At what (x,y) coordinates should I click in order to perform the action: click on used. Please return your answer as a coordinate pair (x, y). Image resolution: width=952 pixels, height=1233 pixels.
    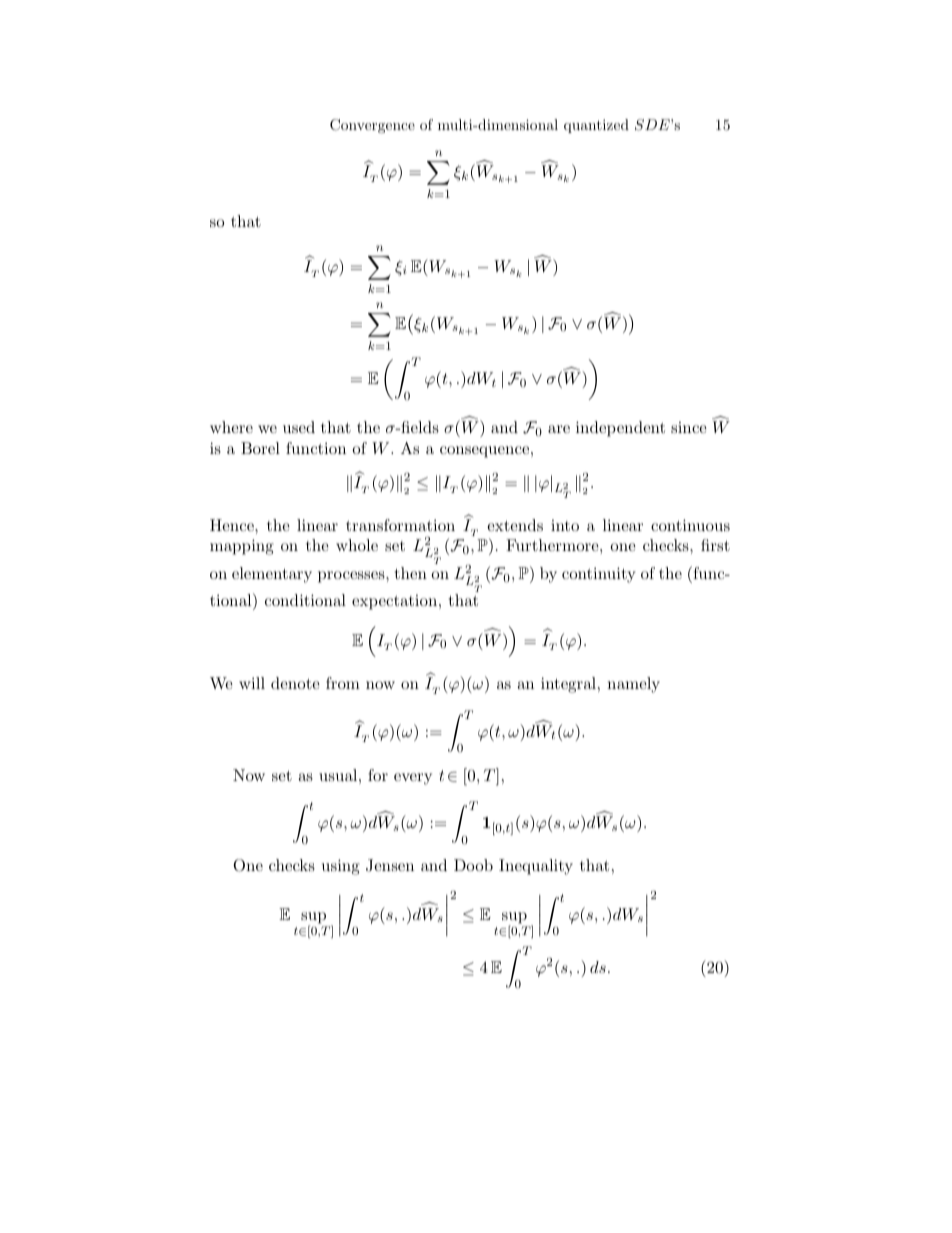
    Looking at the image, I should click on (299, 427).
